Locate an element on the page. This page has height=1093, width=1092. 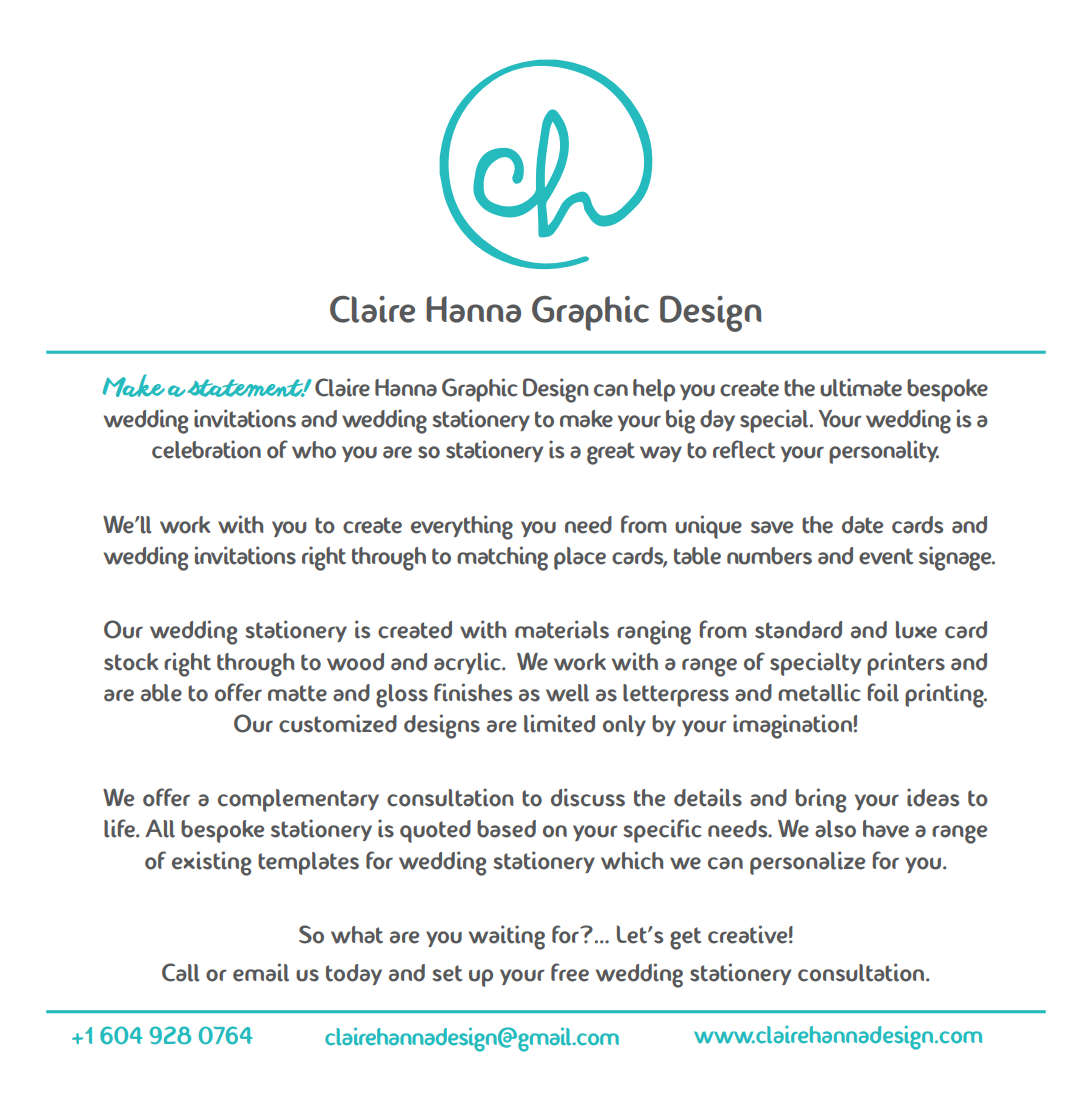
Call is located at coordinates (181, 972).
